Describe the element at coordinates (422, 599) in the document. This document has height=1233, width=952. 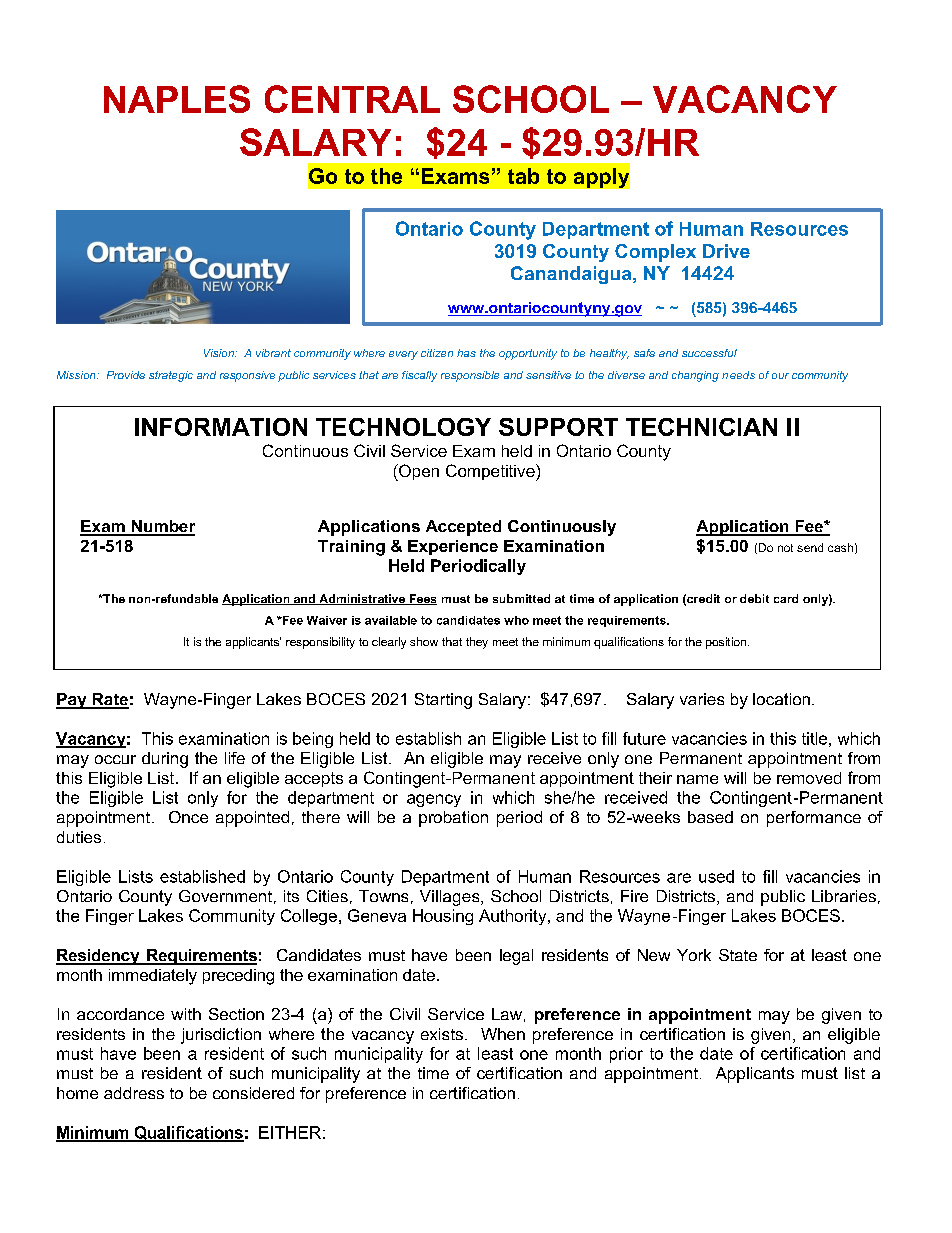
I see `Fees` at that location.
